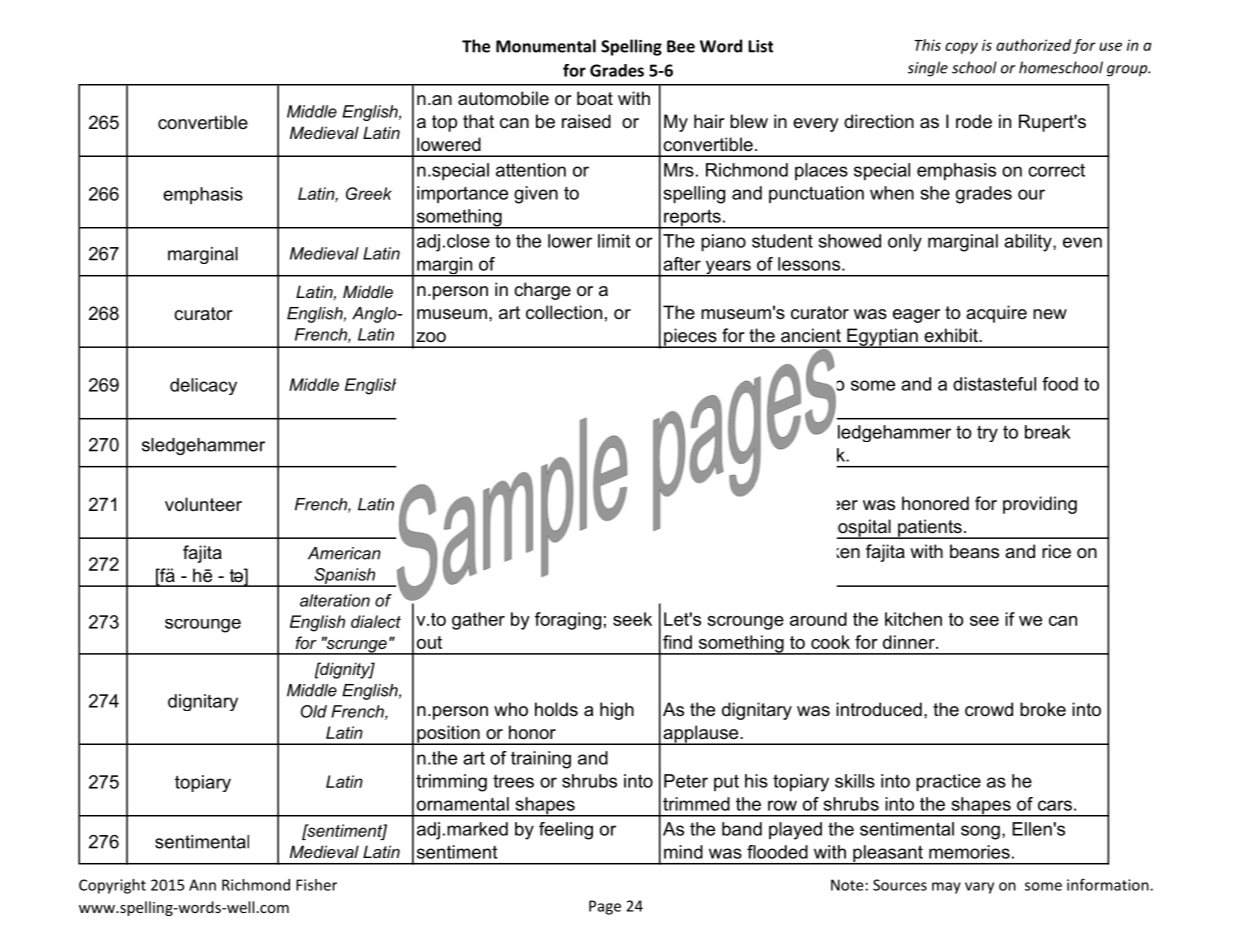  Describe the element at coordinates (690, 338) in the image. I see `pieces` at that location.
